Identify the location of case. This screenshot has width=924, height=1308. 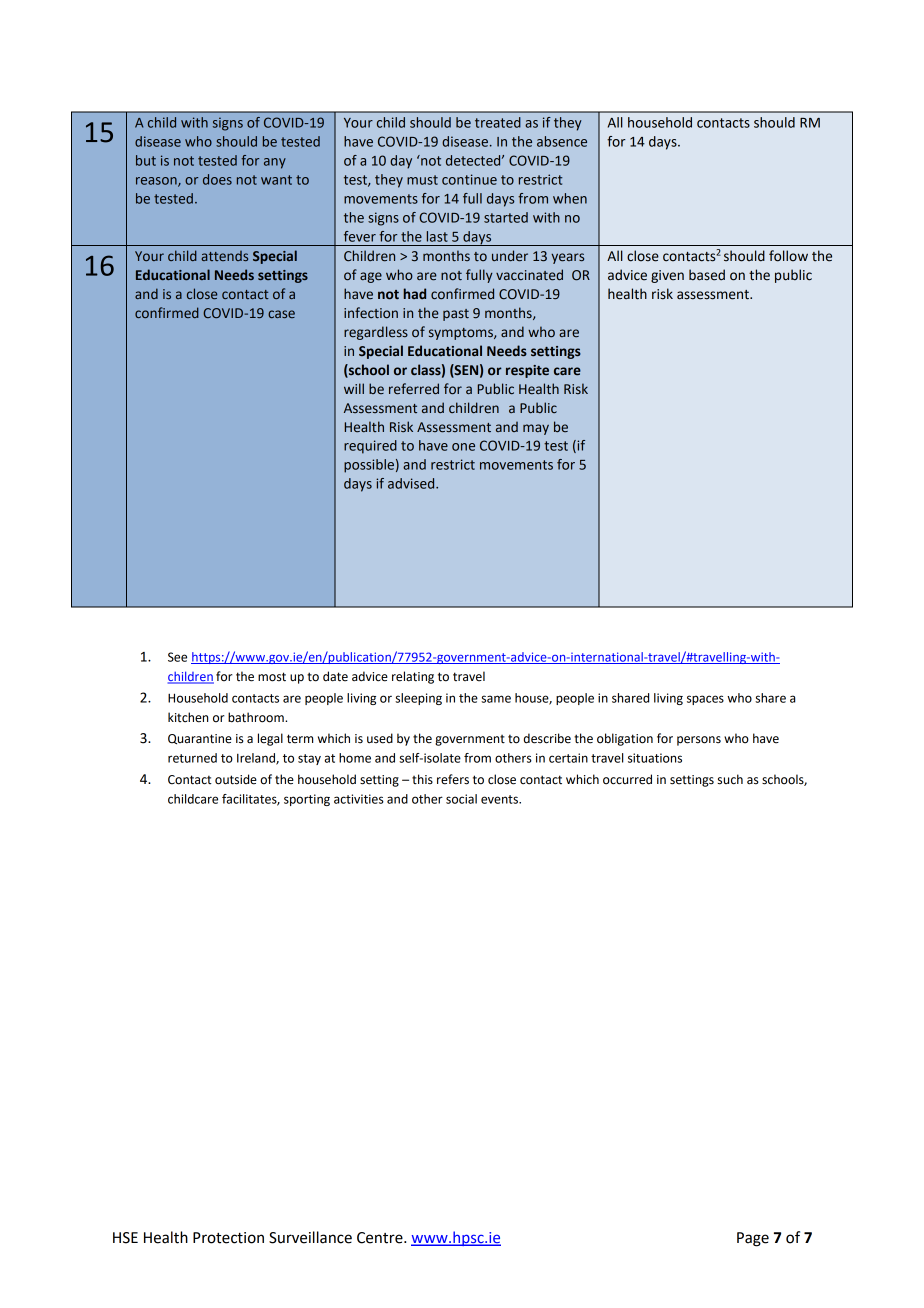
(281, 314).
